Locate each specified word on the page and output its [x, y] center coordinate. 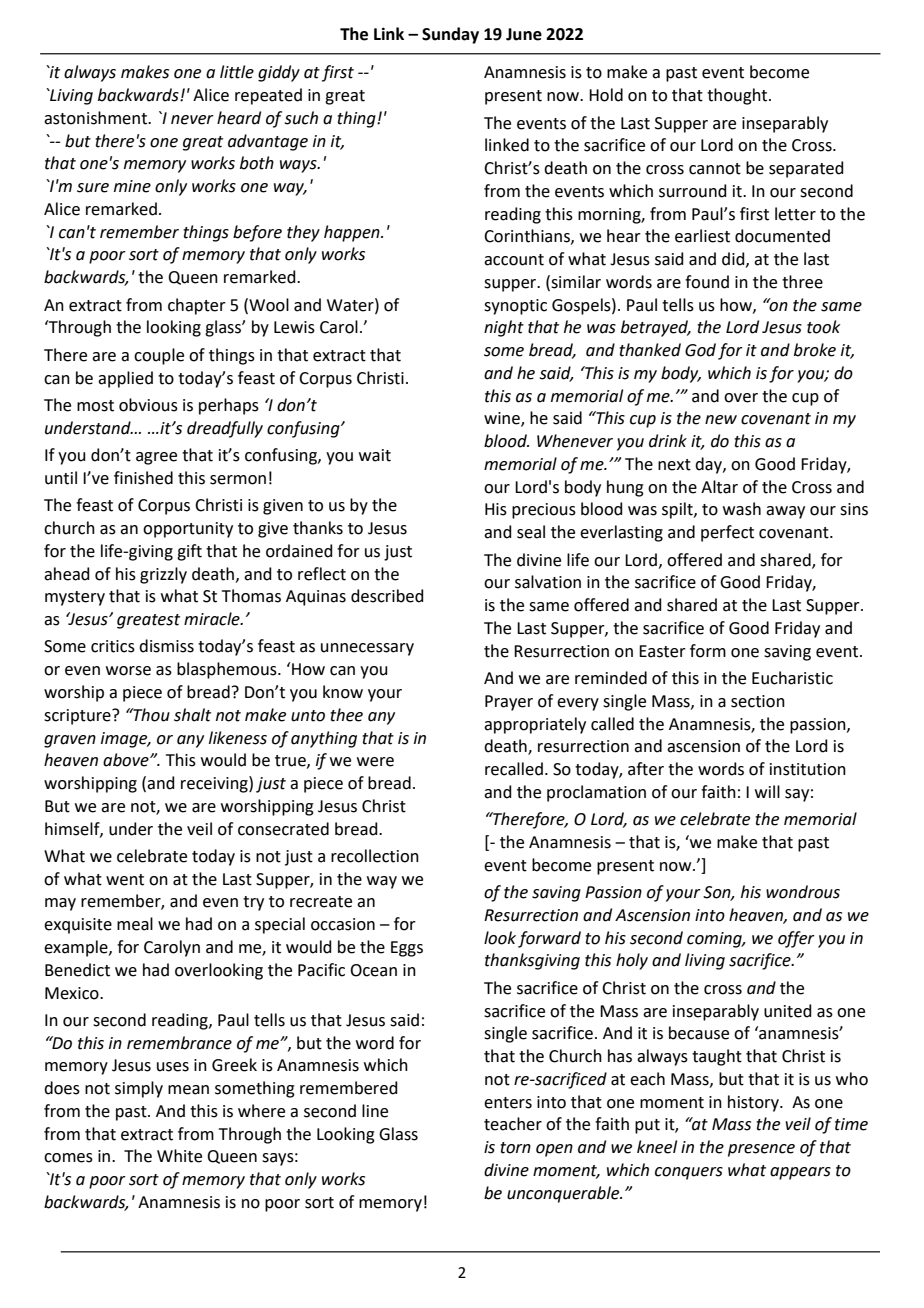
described [387, 596]
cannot [715, 169]
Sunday [450, 35]
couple [159, 356]
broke [815, 350]
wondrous [803, 892]
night [504, 328]
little [237, 72]
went [125, 880]
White [179, 1156]
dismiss [166, 646]
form [708, 651]
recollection [375, 856]
